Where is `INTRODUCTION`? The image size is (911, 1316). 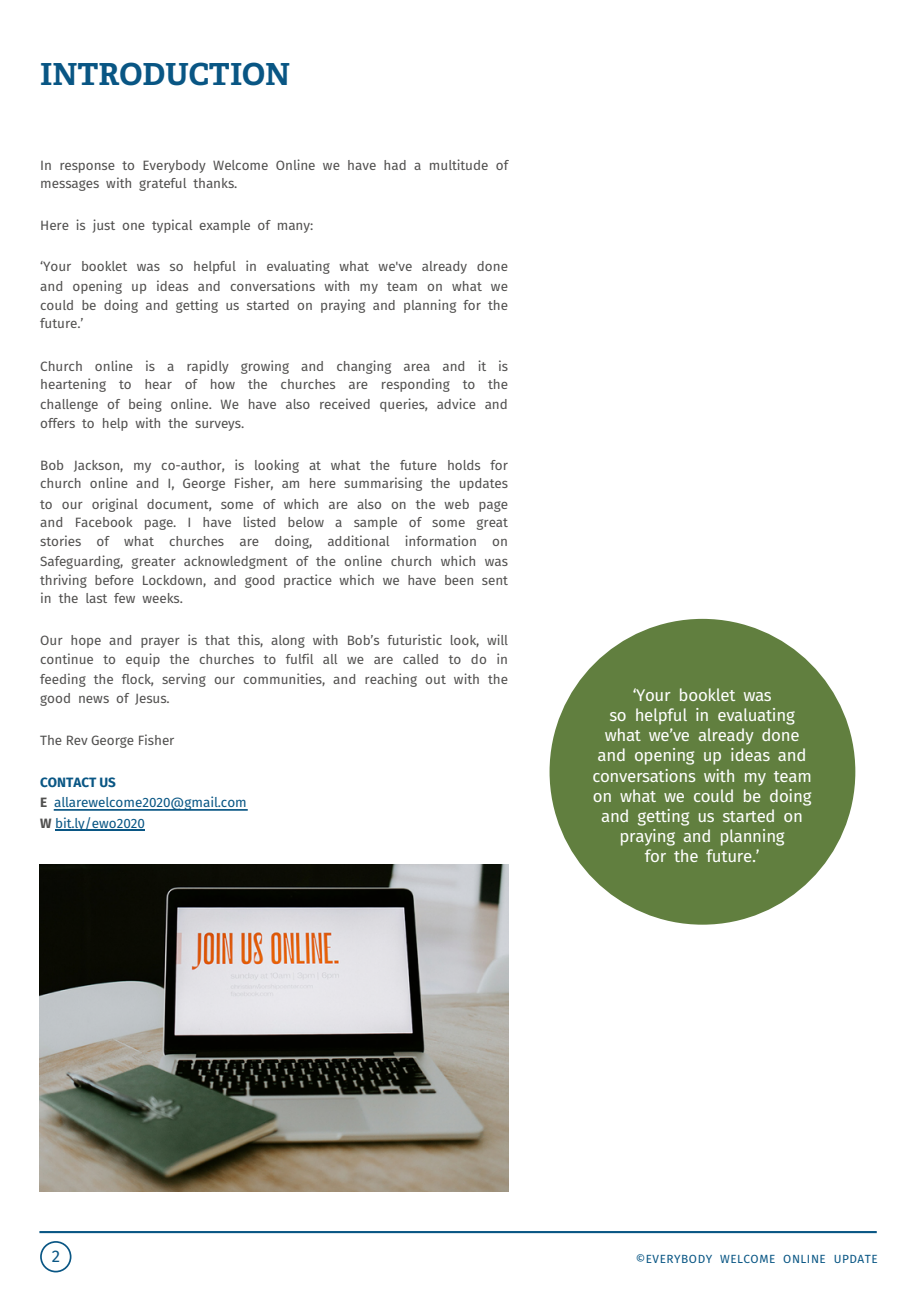
INTRODUCTION is located at coordinates (165, 74).
